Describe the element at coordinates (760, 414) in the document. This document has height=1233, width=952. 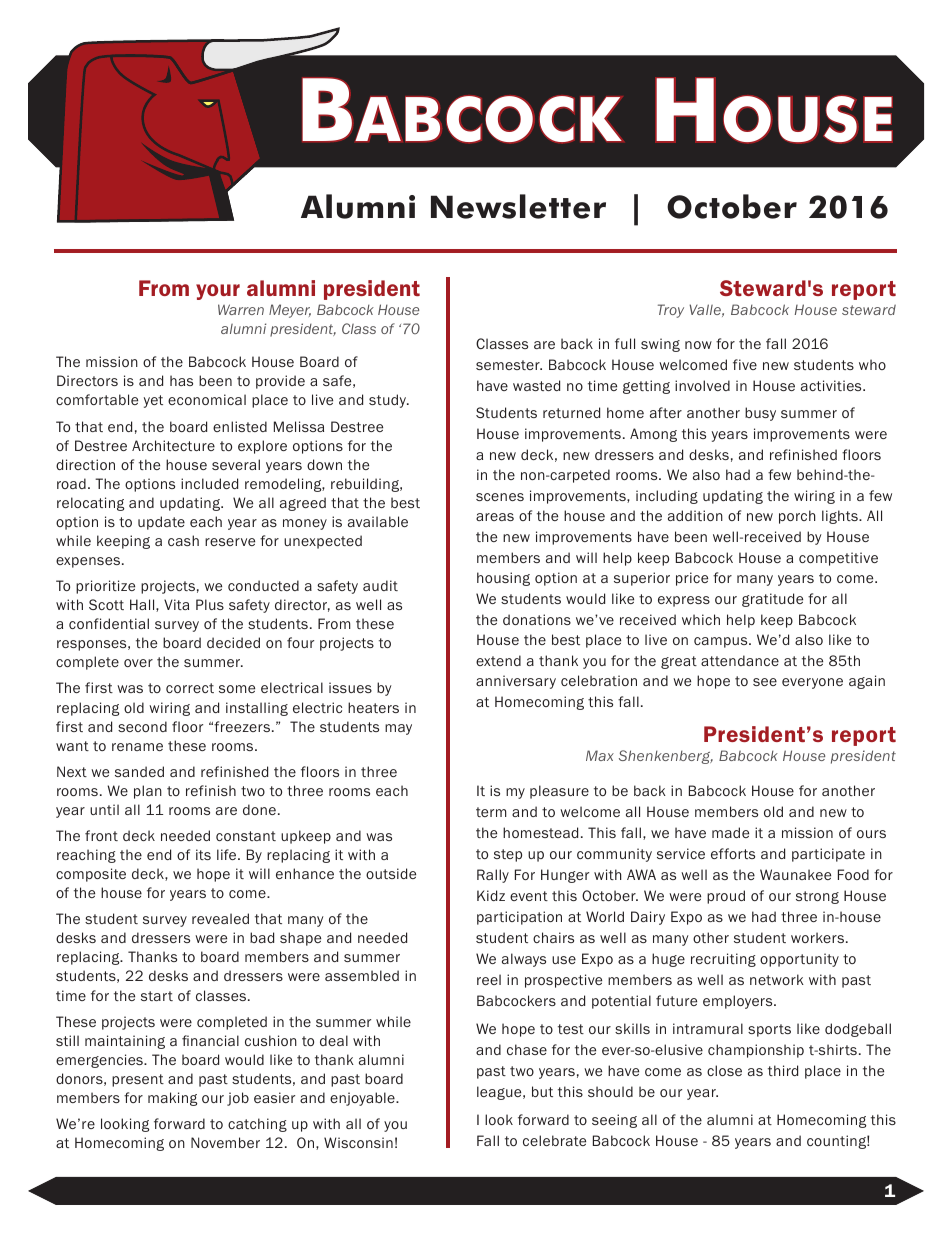
I see `busy` at that location.
